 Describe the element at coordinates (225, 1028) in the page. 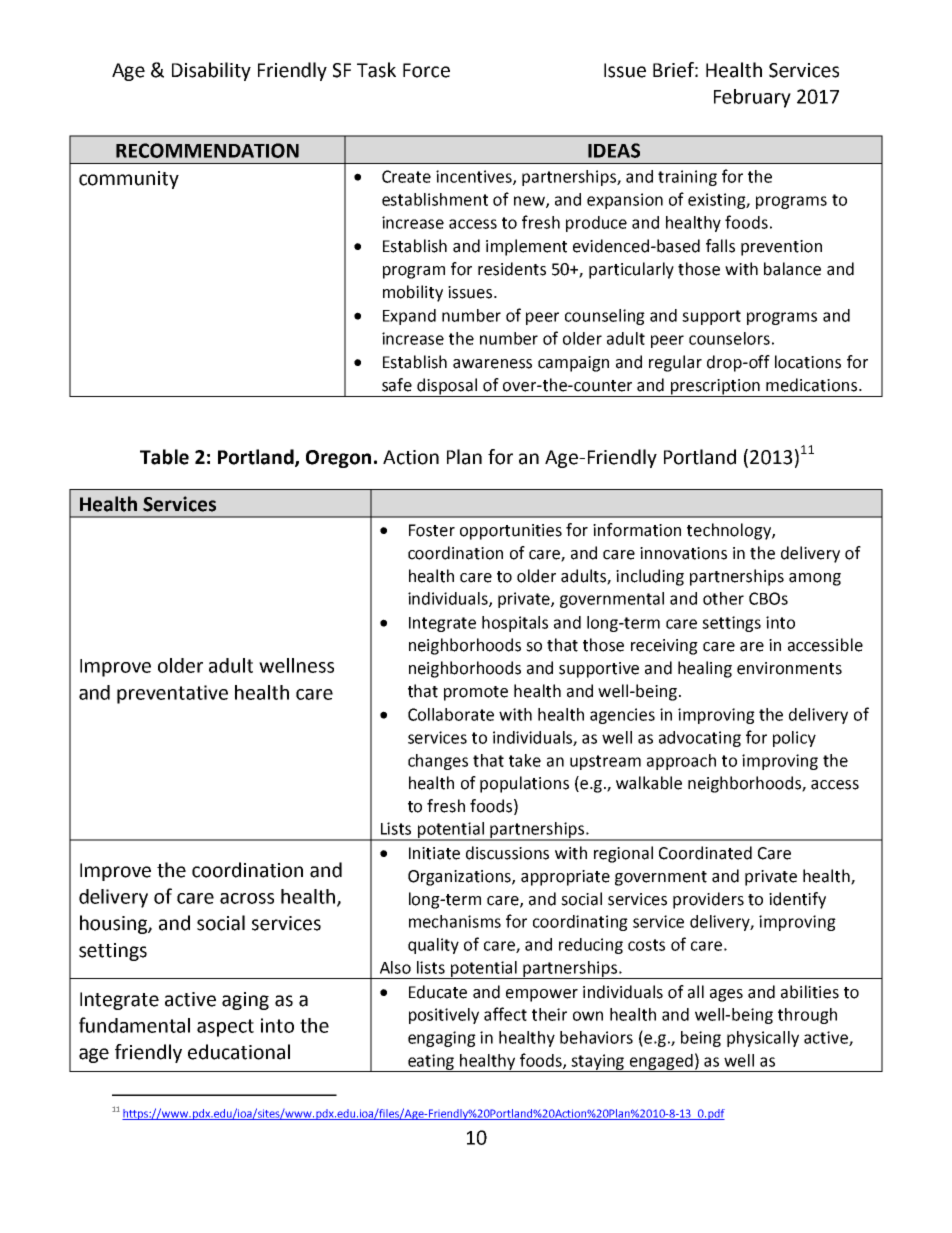

I see `aspect` at that location.
